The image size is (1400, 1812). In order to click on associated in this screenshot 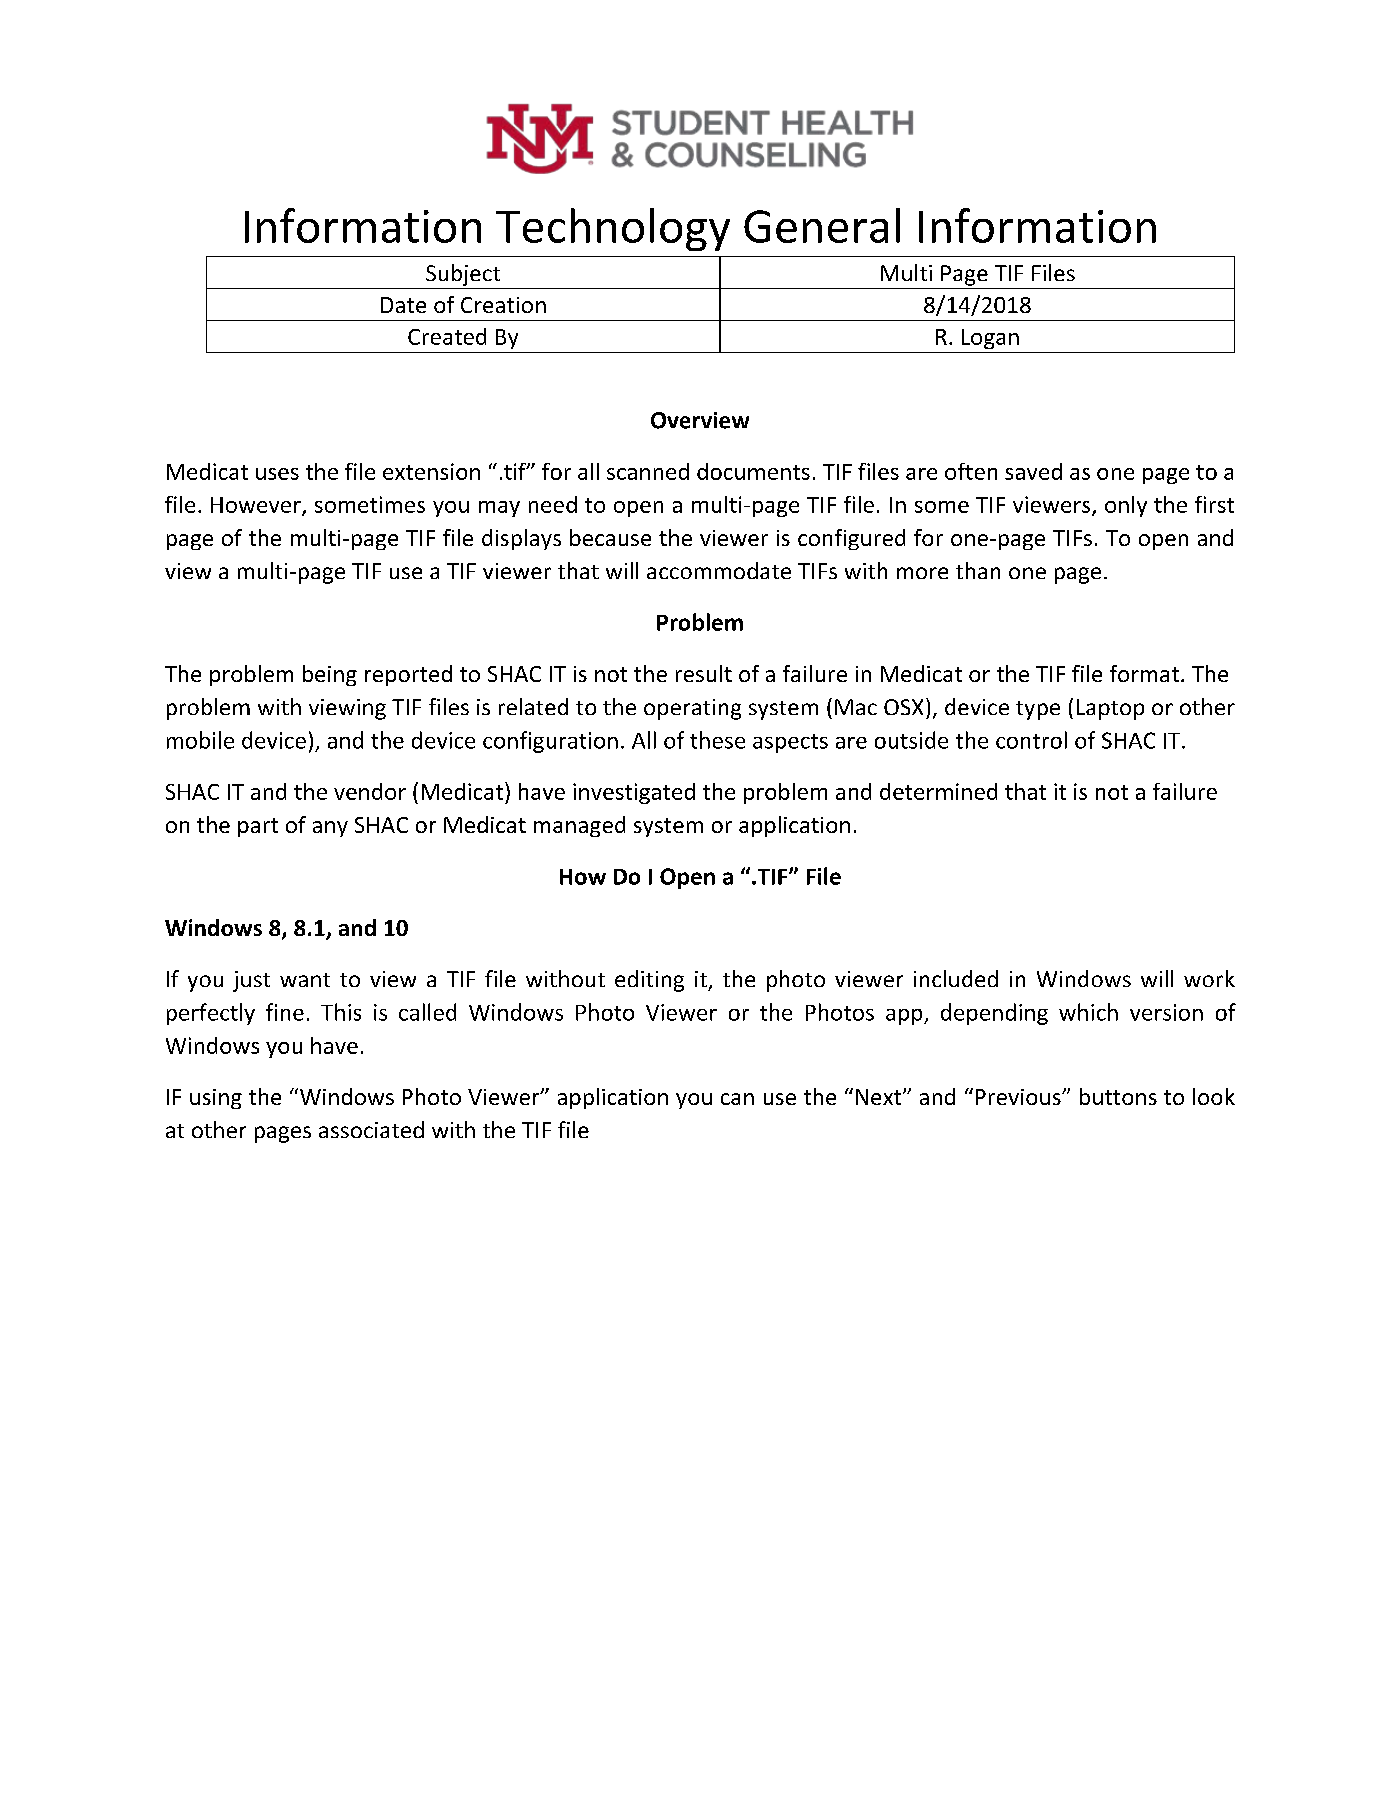, I will do `click(371, 1129)`.
